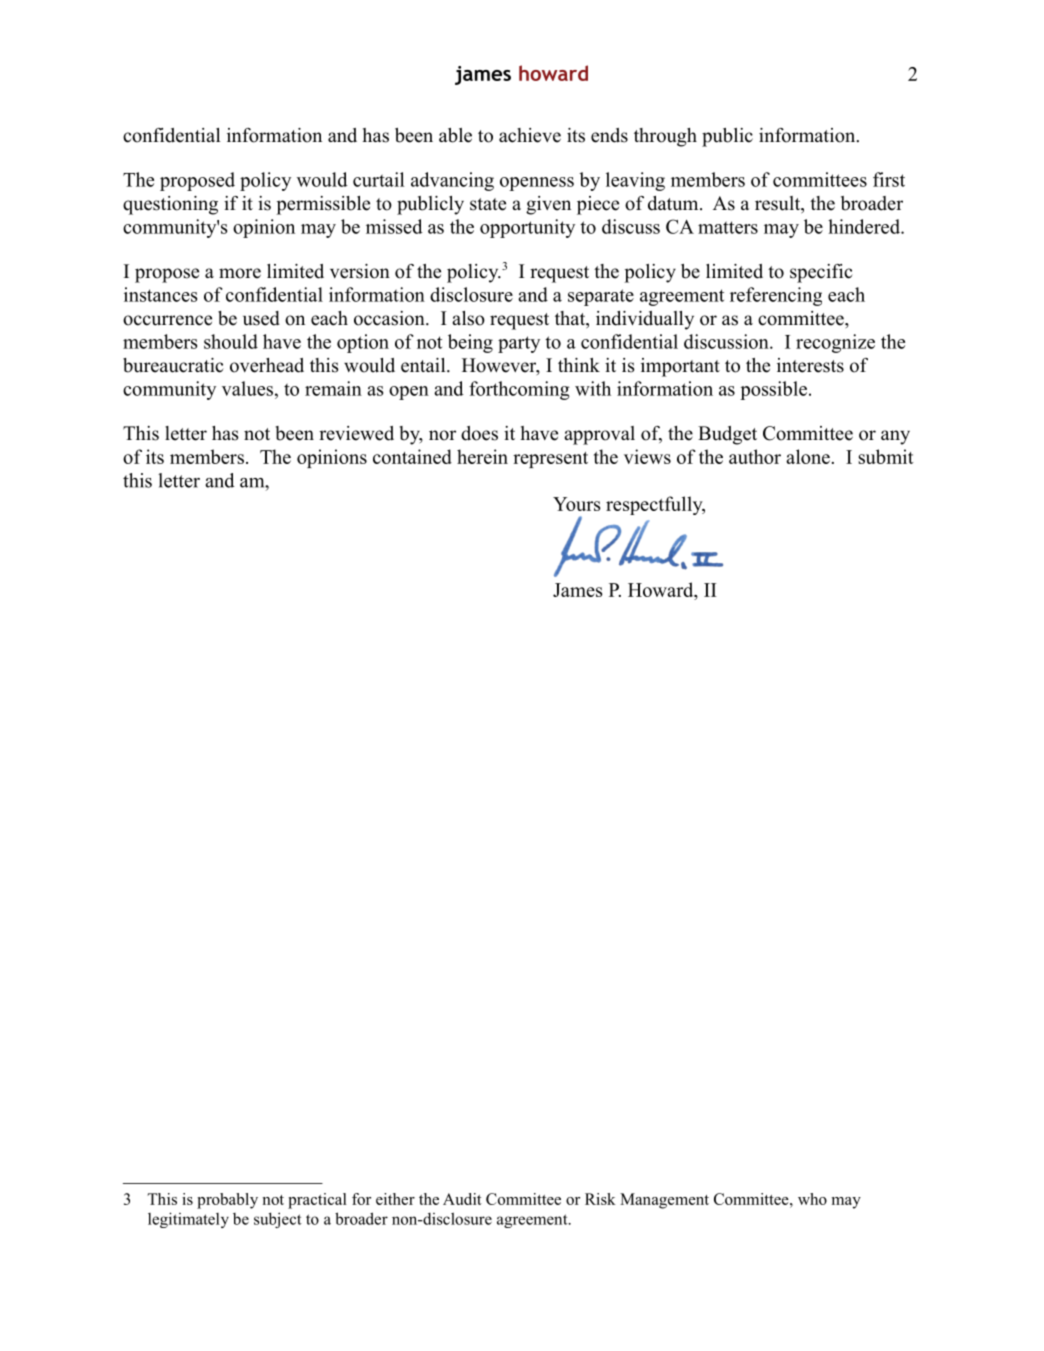  Describe the element at coordinates (779, 204) in the screenshot. I see `result` at that location.
